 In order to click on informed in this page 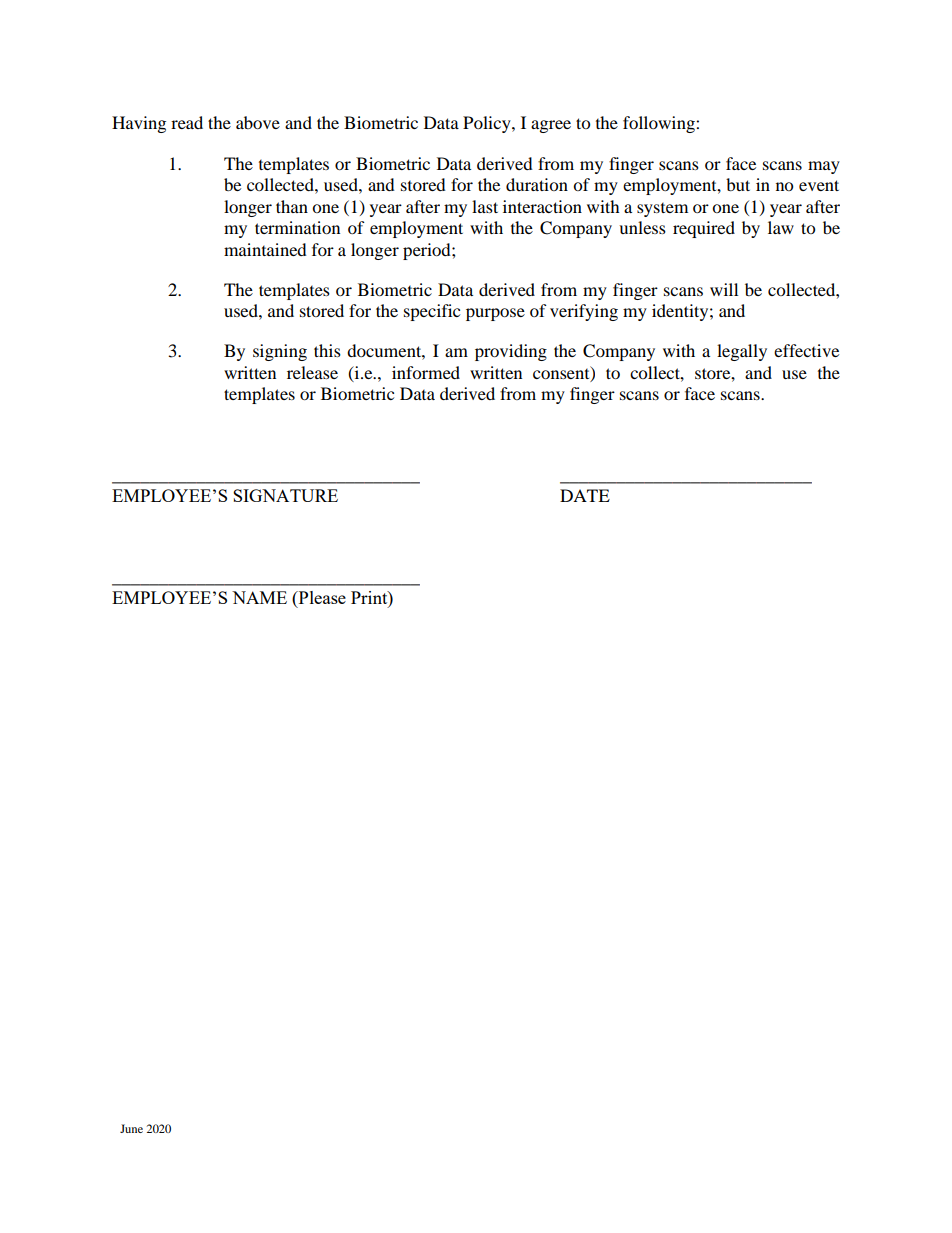, I will do `click(426, 372)`.
